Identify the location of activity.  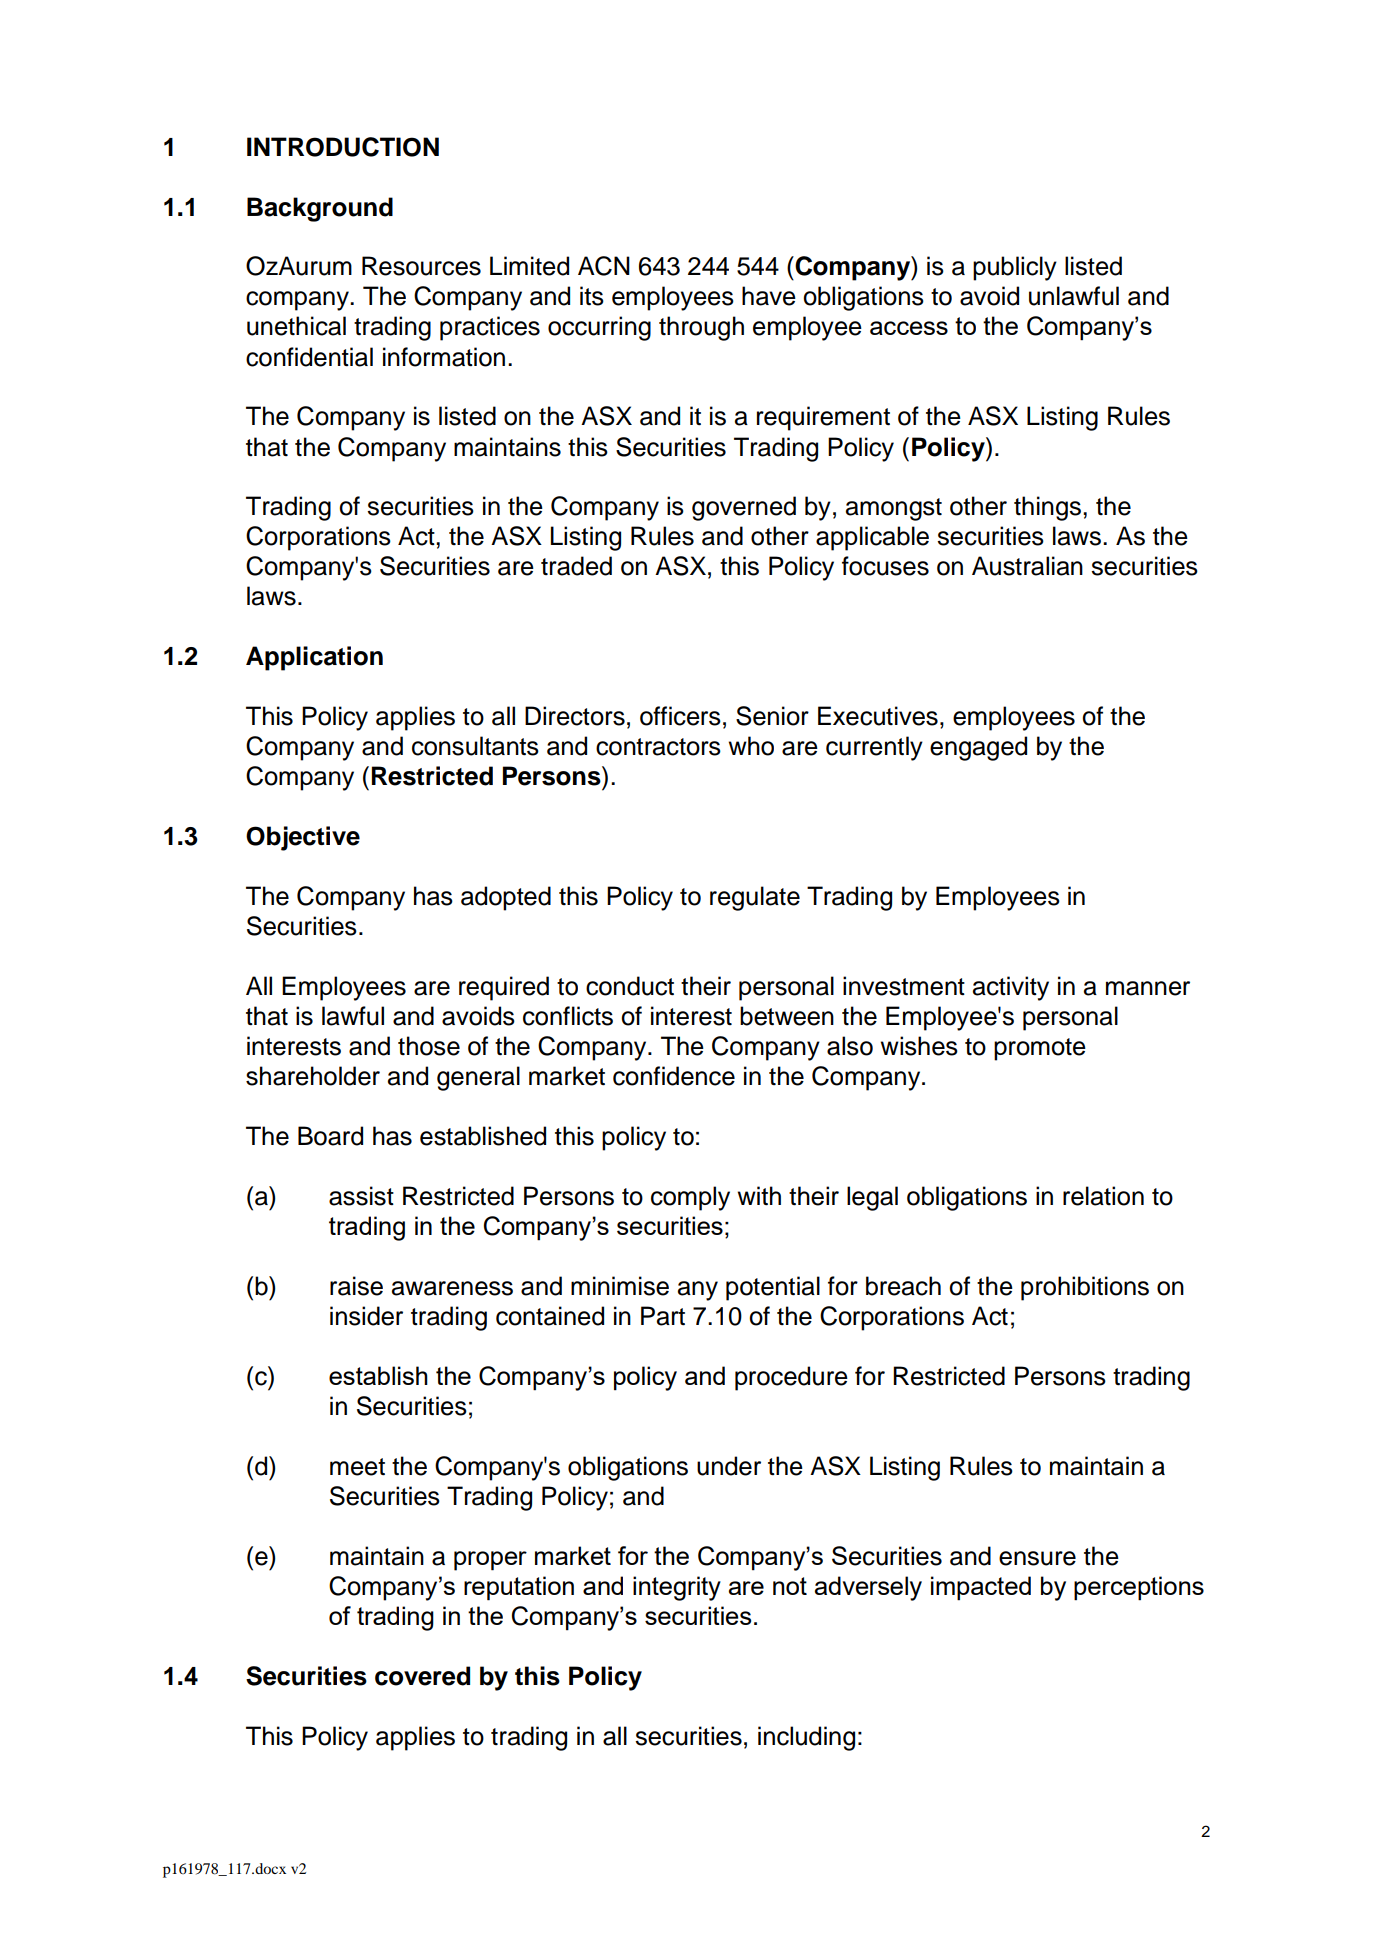
(1011, 988).
